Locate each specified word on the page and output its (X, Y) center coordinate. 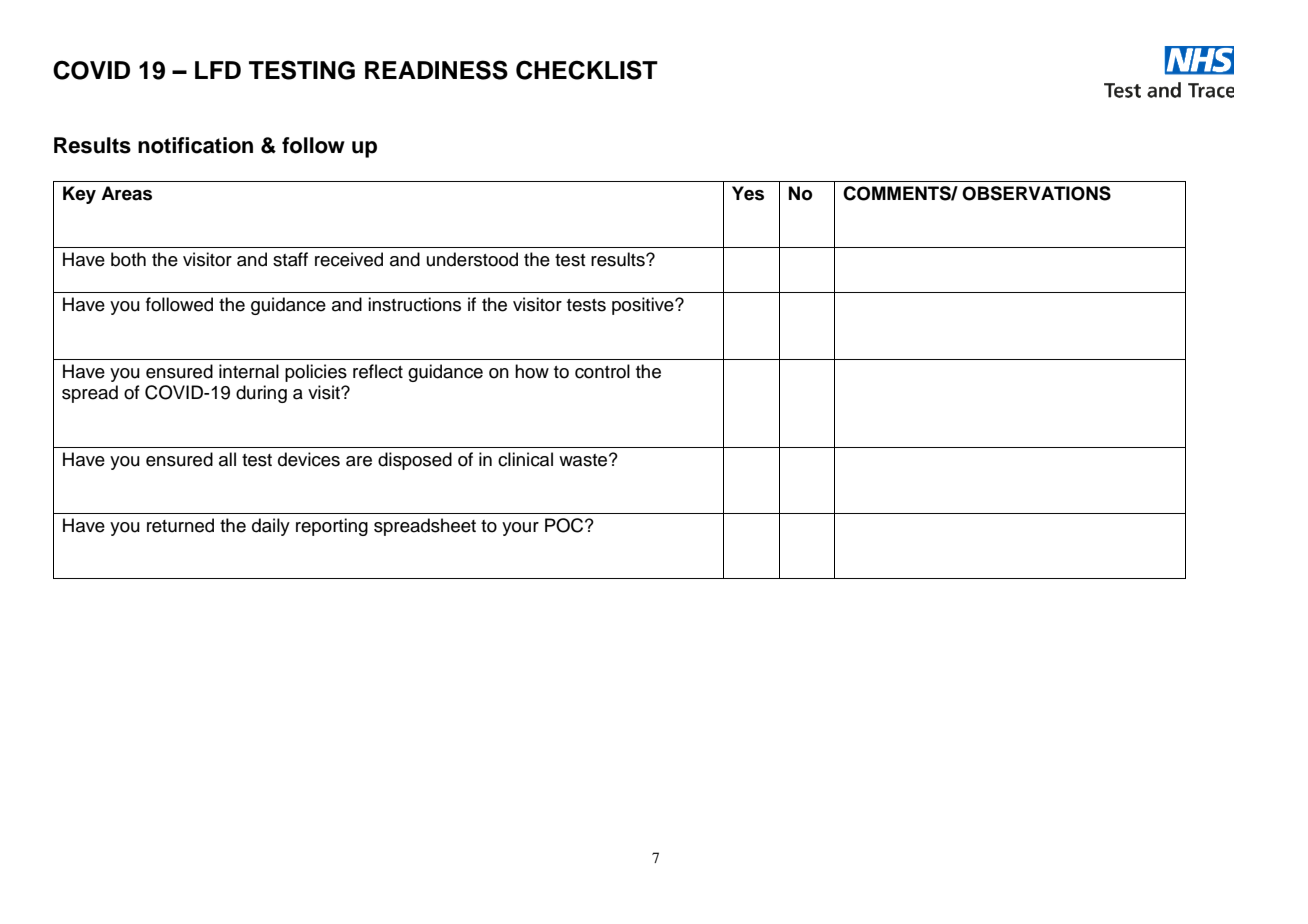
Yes (748, 193)
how (532, 371)
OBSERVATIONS (1036, 193)
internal (249, 371)
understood (472, 259)
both (128, 259)
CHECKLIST (587, 70)
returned (180, 525)
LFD (218, 70)
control (602, 371)
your (520, 529)
